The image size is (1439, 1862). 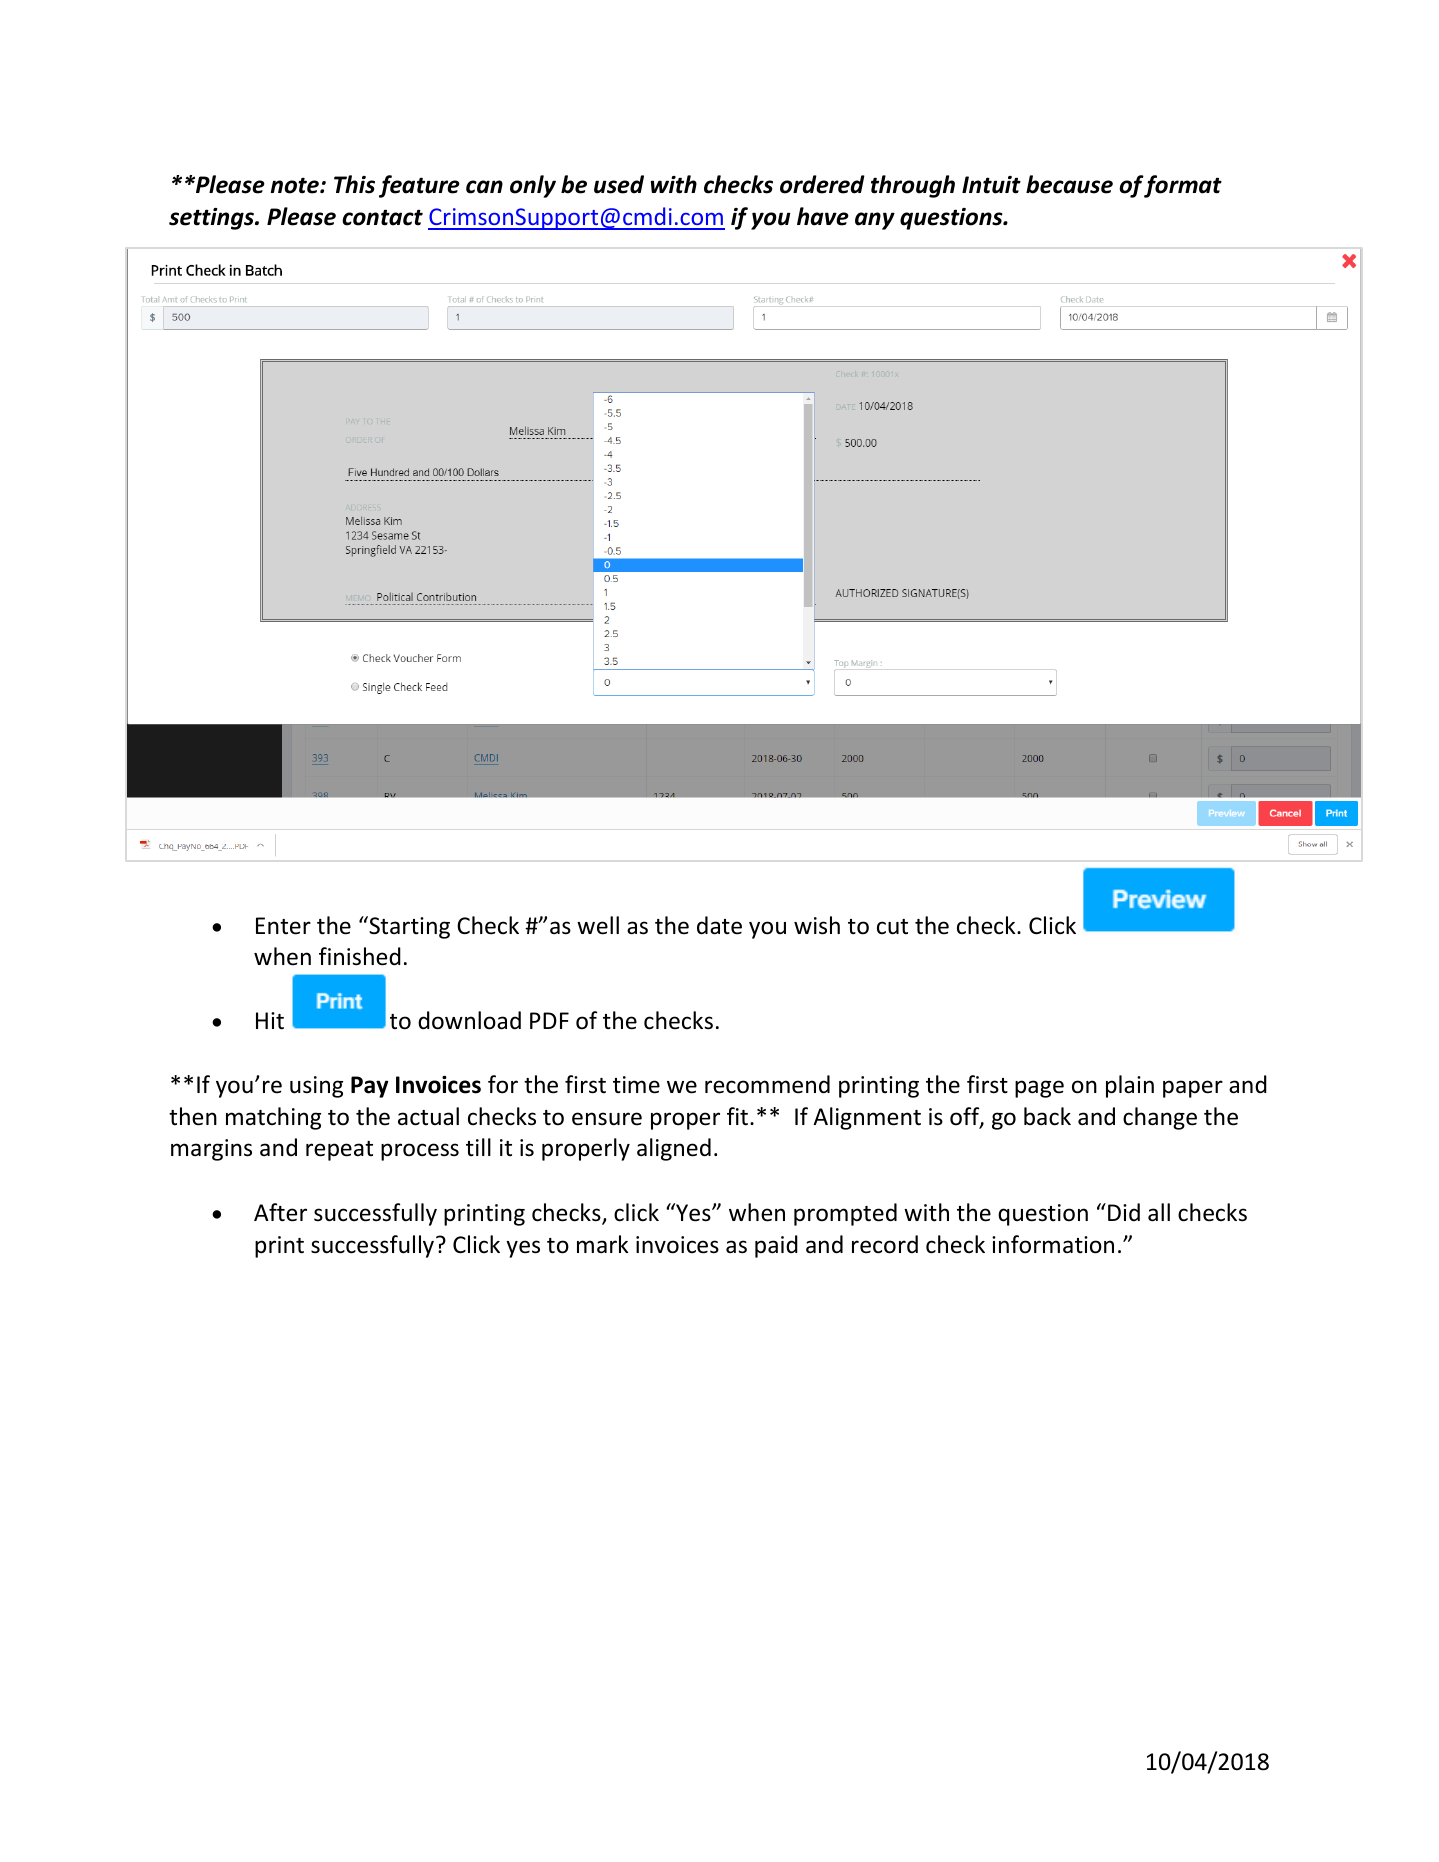 What do you see at coordinates (892, 927) in the page?
I see `cut` at bounding box center [892, 927].
